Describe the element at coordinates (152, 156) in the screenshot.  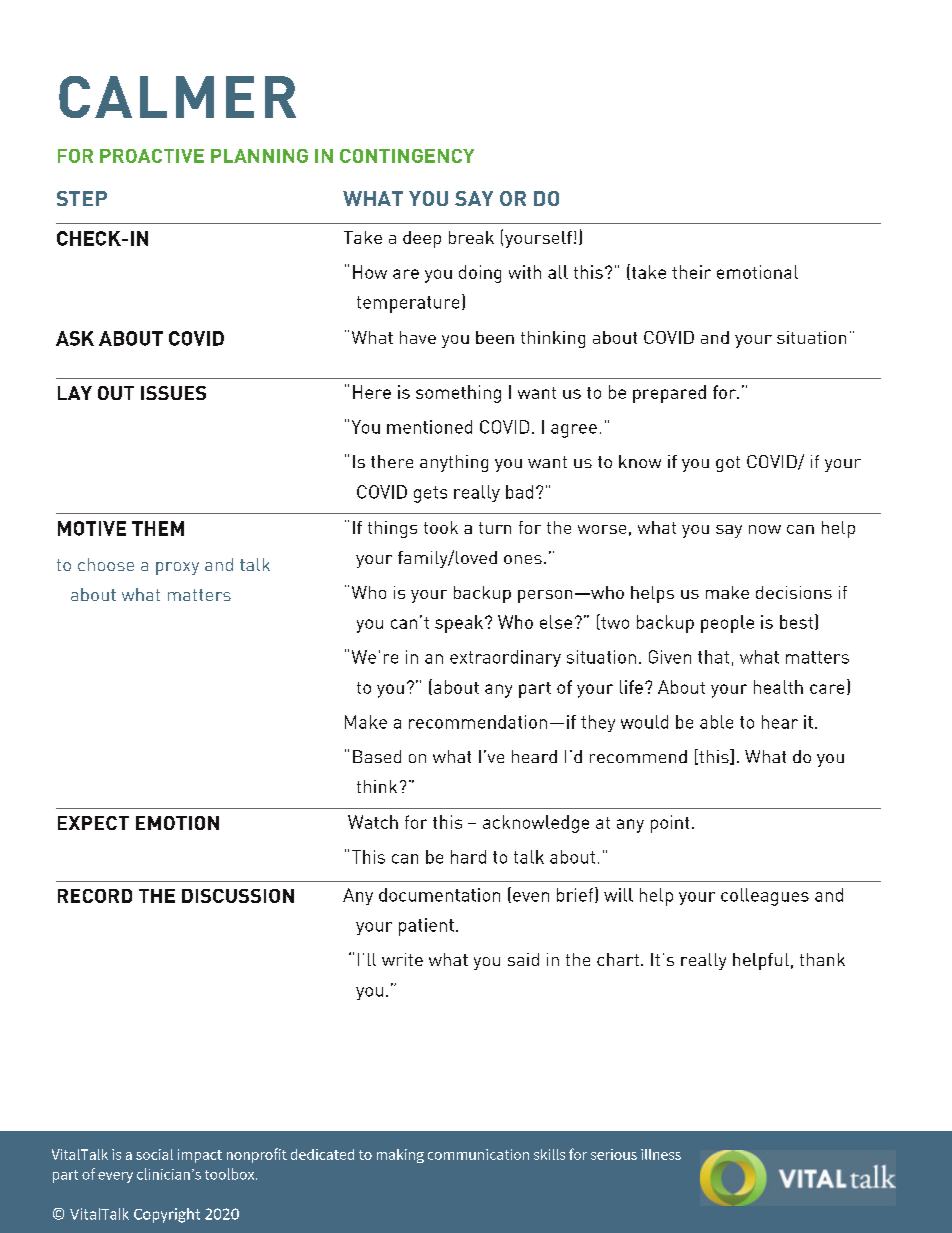
I see `PROACTIVE` at that location.
